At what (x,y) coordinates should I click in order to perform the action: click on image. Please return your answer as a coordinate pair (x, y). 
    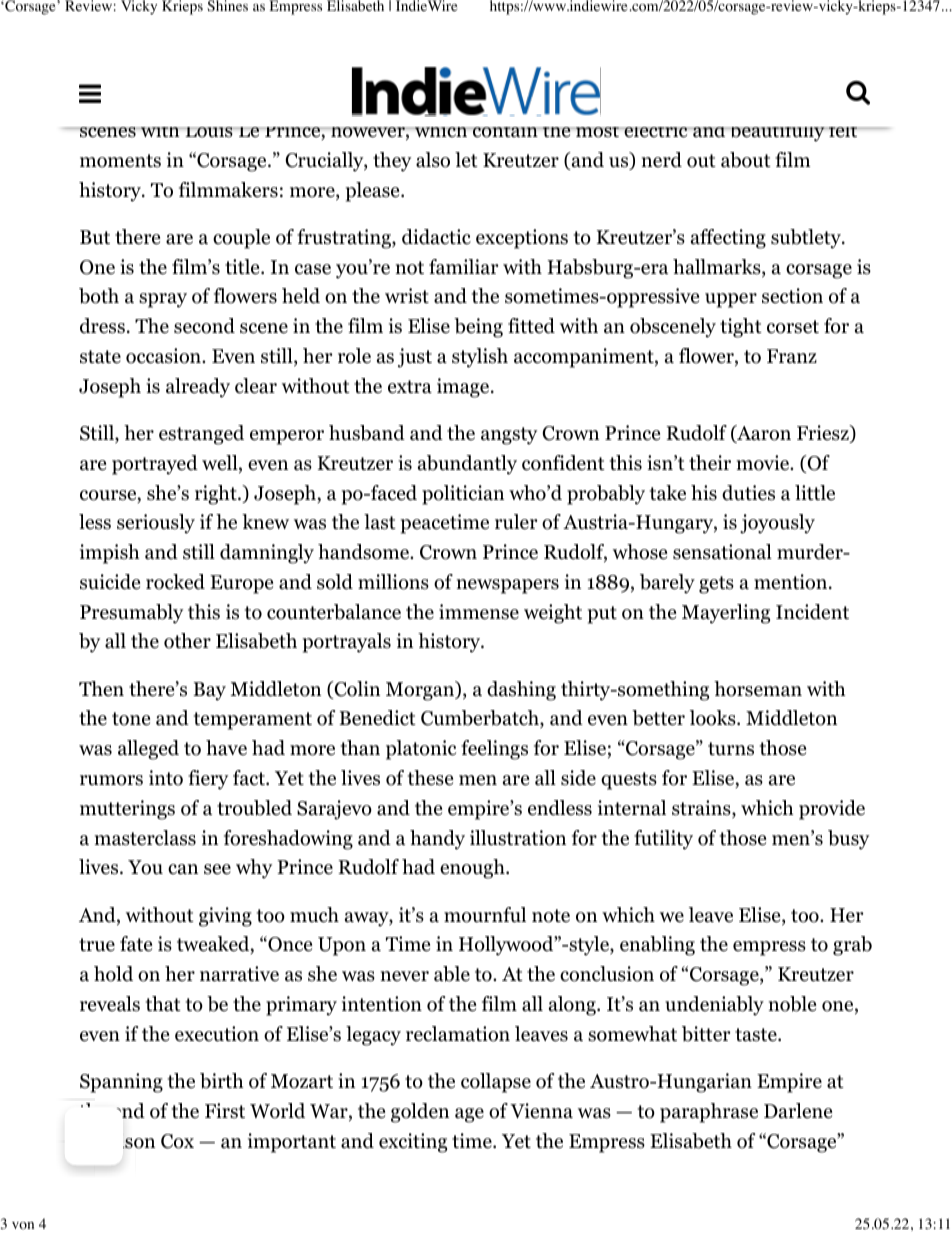
    Looking at the image, I should click on (464, 388).
